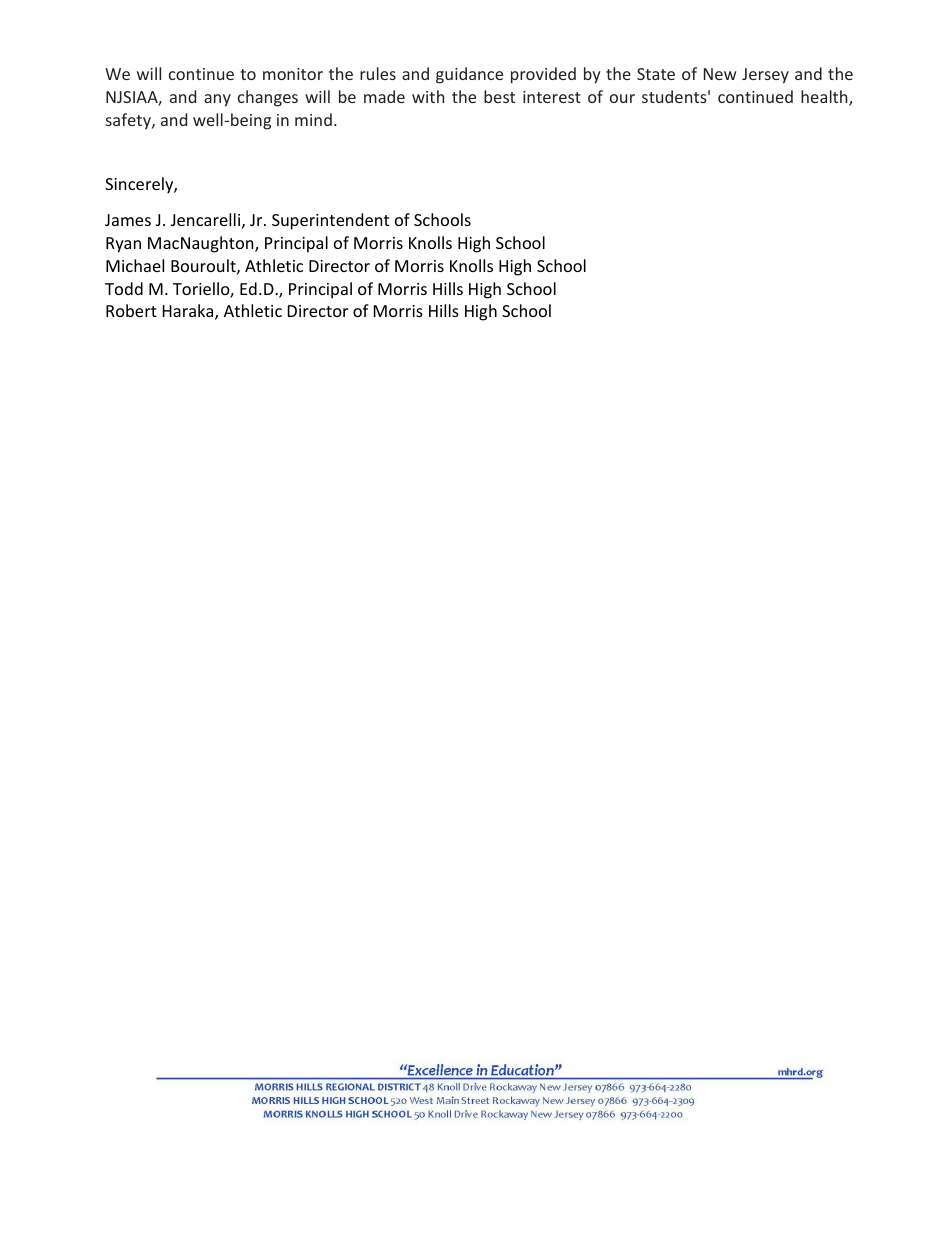 Image resolution: width=952 pixels, height=1233 pixels. Describe the element at coordinates (825, 98) in the page. I see `health` at that location.
